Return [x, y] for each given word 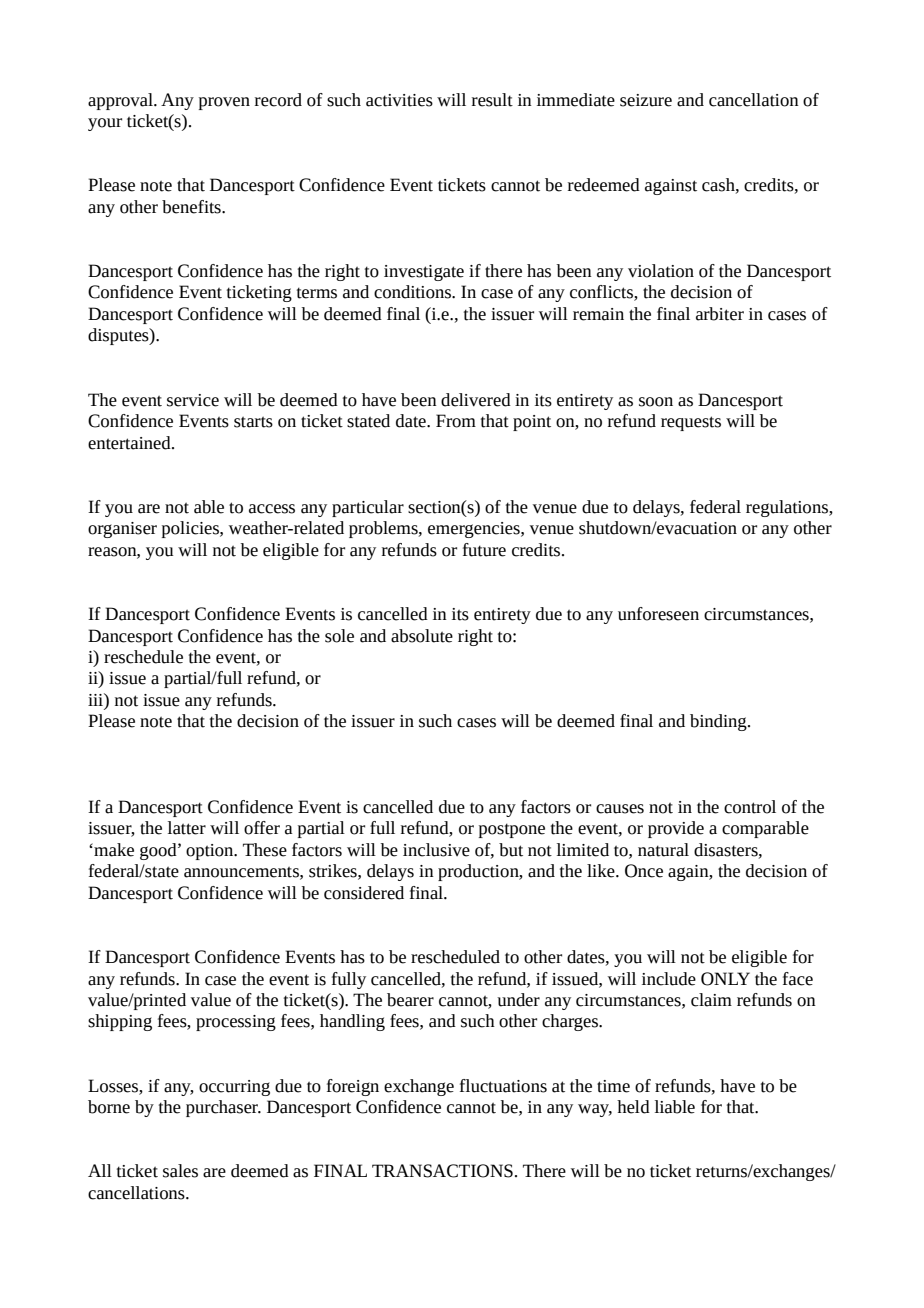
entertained [130, 443]
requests [691, 423]
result [492, 100]
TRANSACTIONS [442, 1171]
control [750, 807]
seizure [646, 100]
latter [187, 828]
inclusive [436, 850]
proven [224, 103]
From [456, 421]
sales [180, 1171]
